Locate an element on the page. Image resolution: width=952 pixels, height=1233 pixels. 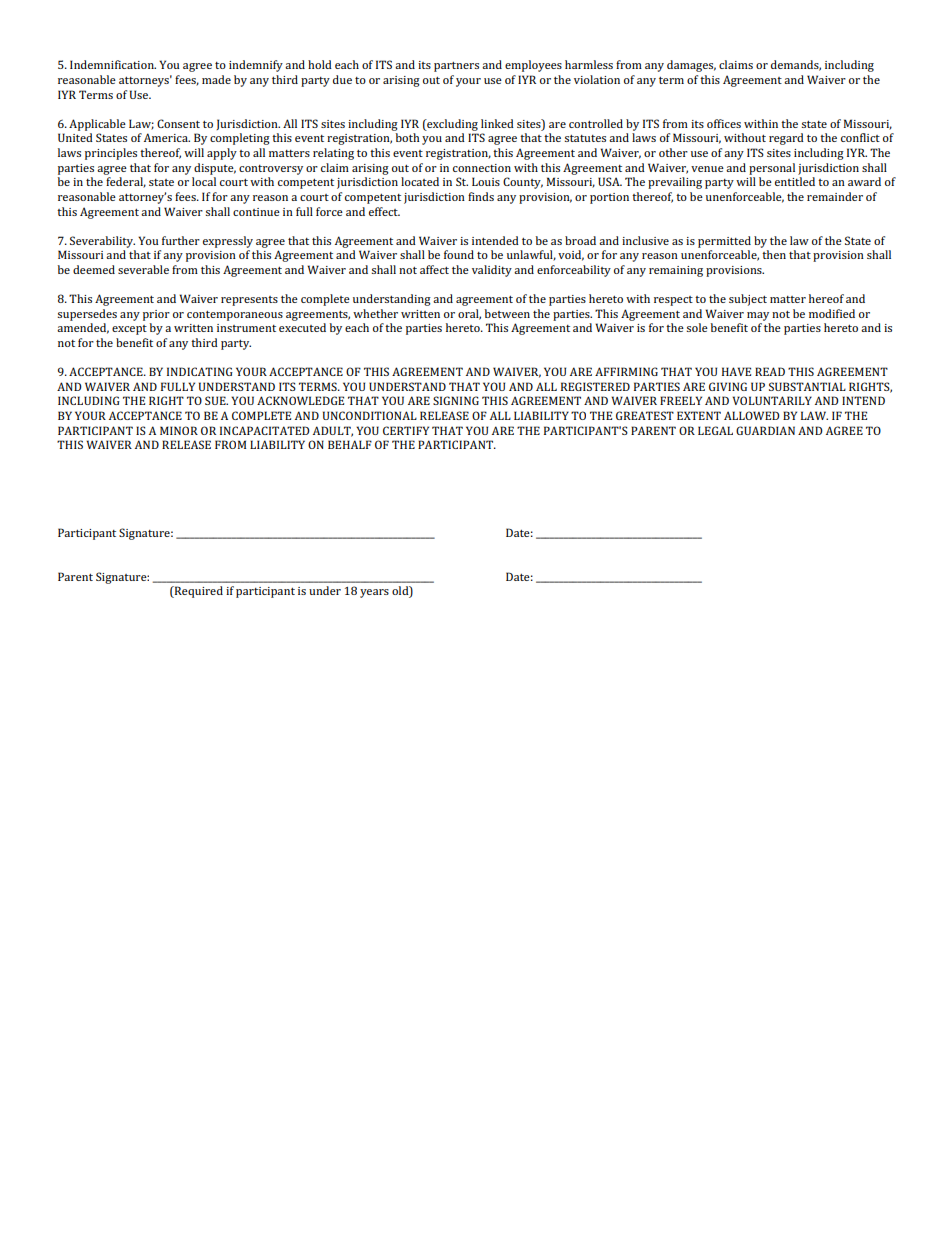
years is located at coordinates (374, 593).
